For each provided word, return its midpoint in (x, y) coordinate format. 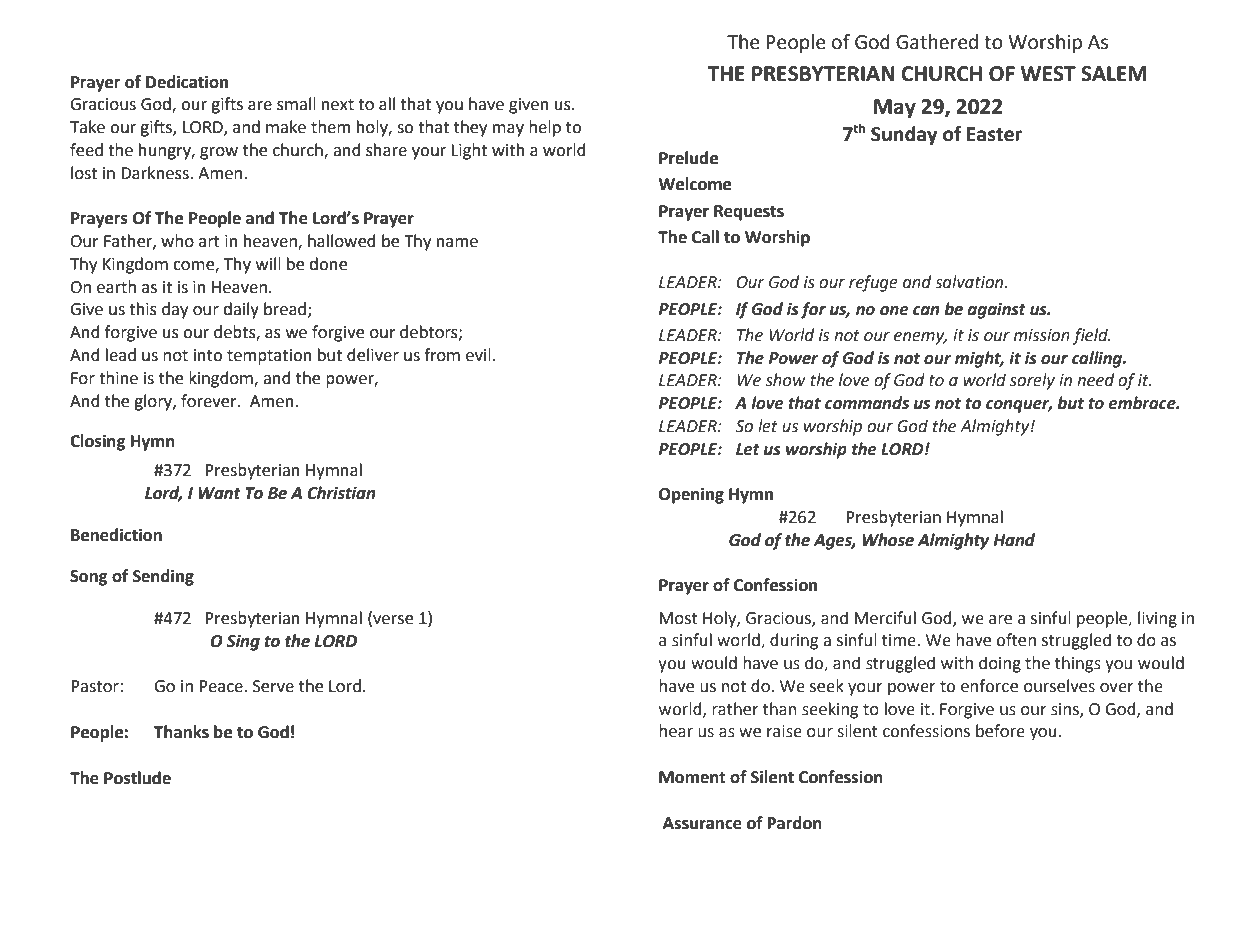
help (545, 128)
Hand (1014, 540)
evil (478, 355)
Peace (222, 686)
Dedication (187, 82)
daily (241, 310)
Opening (691, 495)
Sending (163, 577)
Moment (692, 777)
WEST (1048, 74)
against (997, 311)
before (1000, 731)
